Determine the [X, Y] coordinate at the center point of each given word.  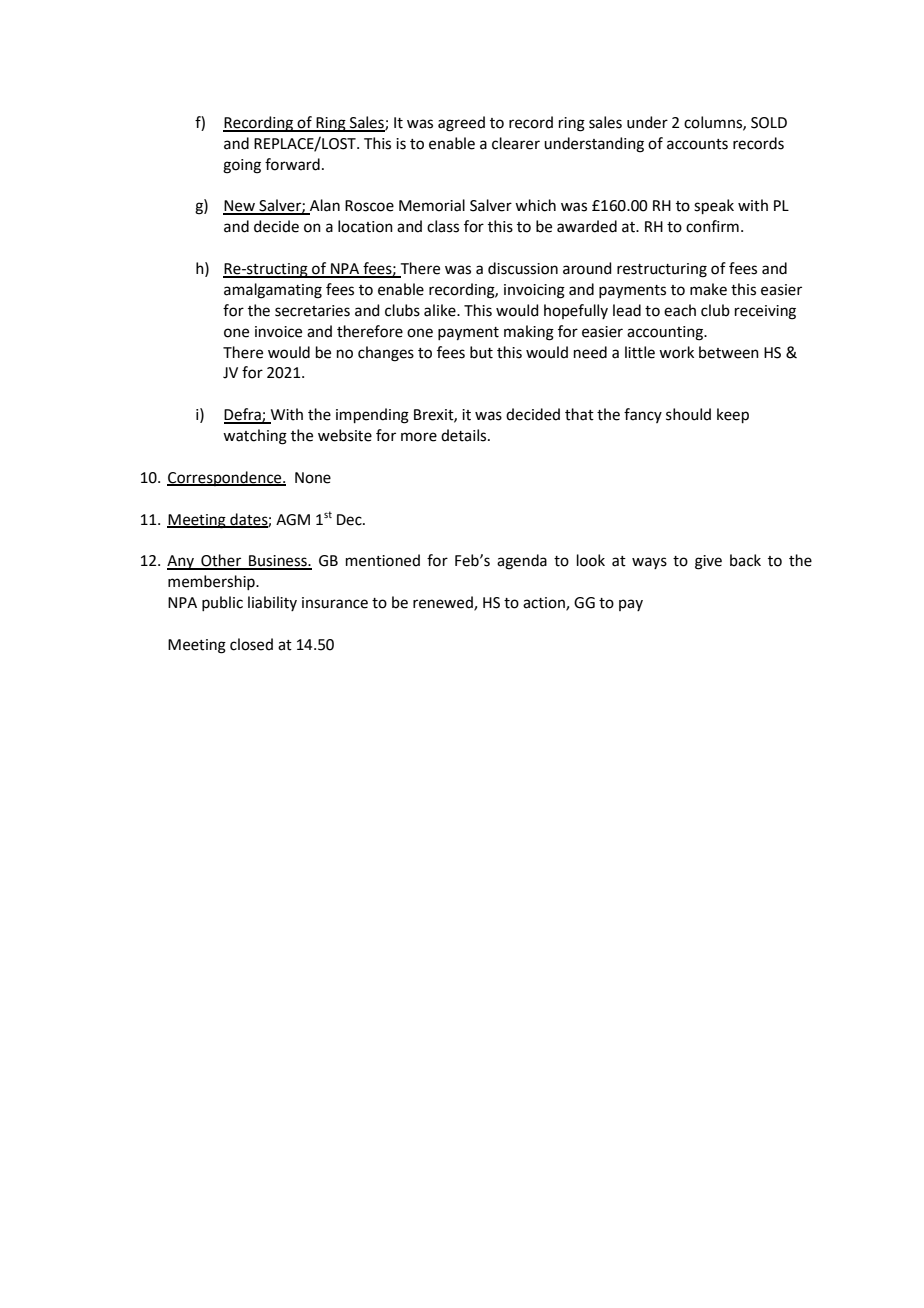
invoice [278, 332]
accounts [697, 144]
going [242, 166]
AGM [293, 520]
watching [255, 437]
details [465, 435]
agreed [461, 124]
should [688, 414]
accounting [666, 333]
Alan [324, 206]
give [708, 562]
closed [251, 644]
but [481, 352]
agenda [522, 562]
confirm [712, 226]
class [443, 226]
